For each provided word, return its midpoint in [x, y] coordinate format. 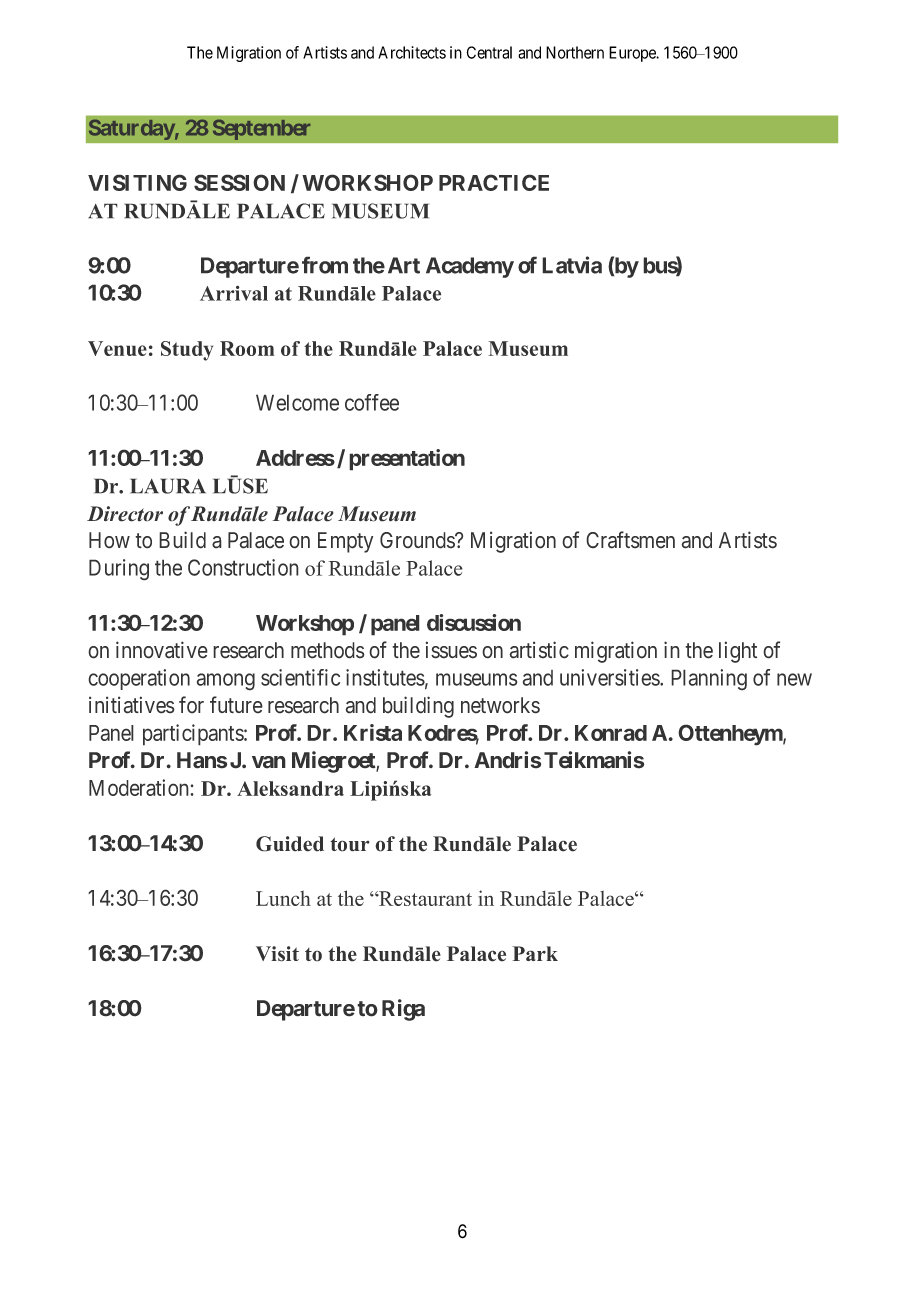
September [261, 129]
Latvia [572, 265]
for [191, 705]
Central [489, 52]
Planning [709, 680]
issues [451, 650]
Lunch [283, 898]
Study [187, 351]
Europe [633, 54]
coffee [372, 402]
